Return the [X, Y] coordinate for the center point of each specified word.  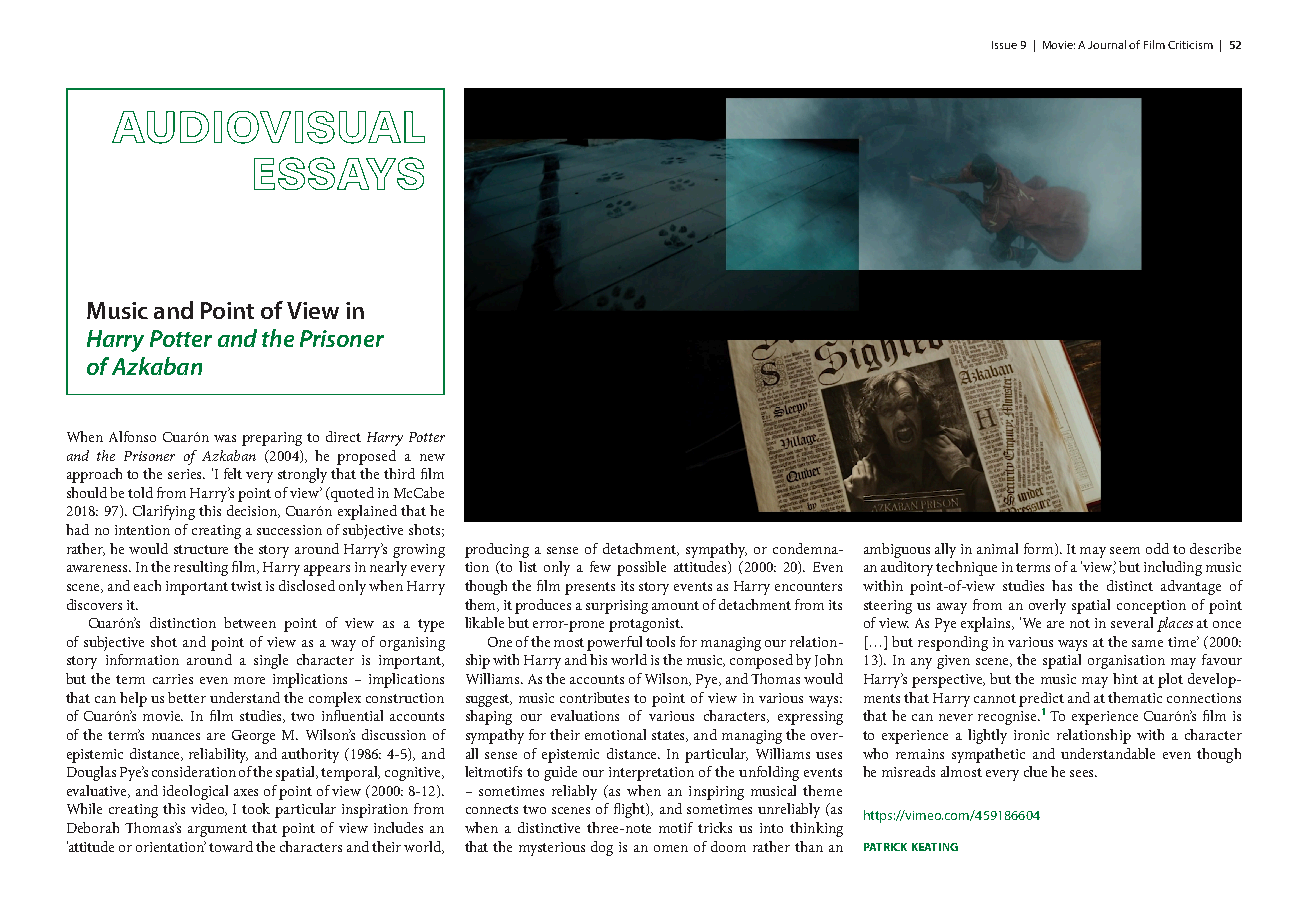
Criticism [1190, 45]
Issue [1004, 45]
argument [217, 830]
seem [1125, 550]
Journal [1107, 44]
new [432, 457]
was [225, 438]
